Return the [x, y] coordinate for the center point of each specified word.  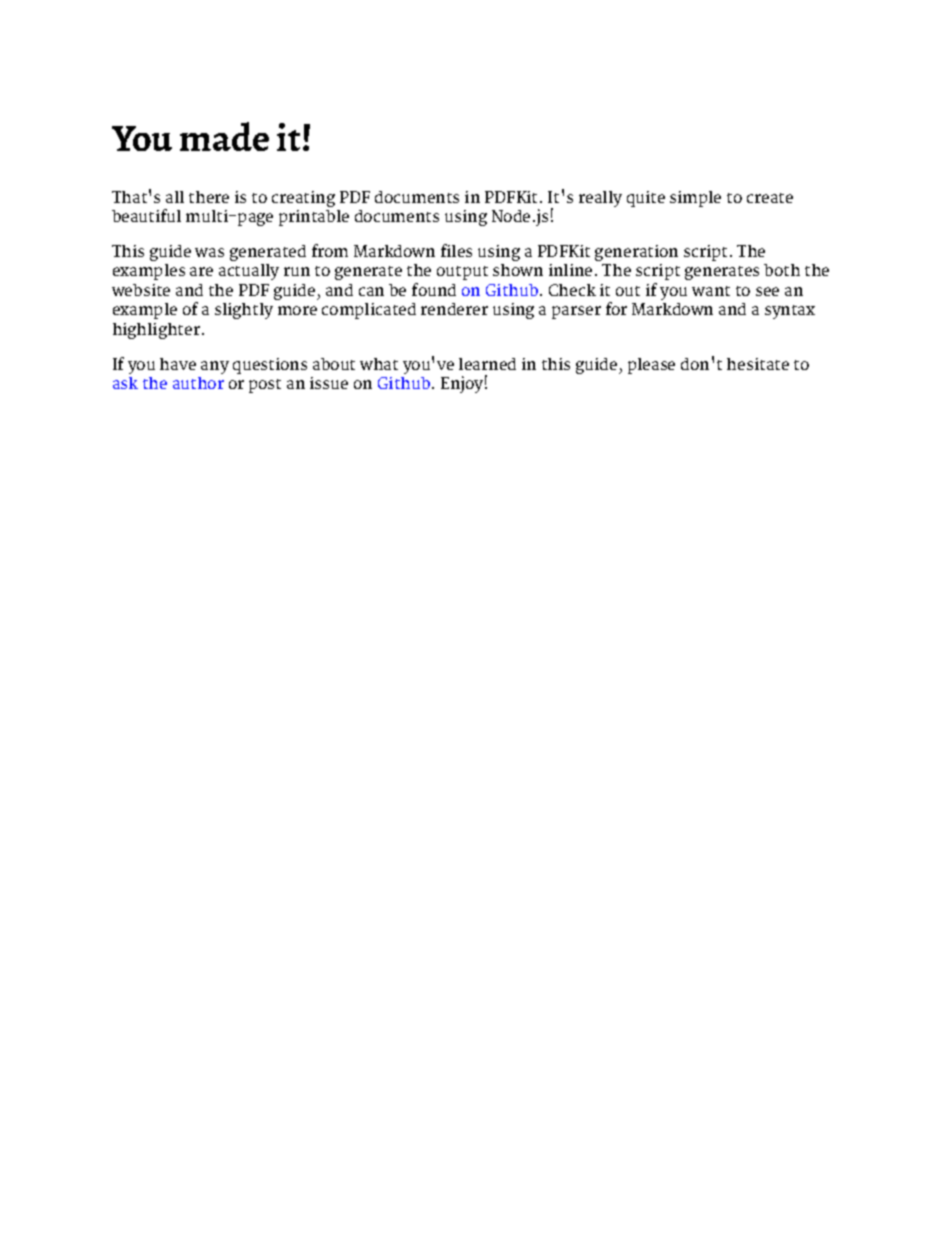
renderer [454, 309]
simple [695, 199]
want [711, 291]
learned [487, 364]
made [224, 136]
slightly [244, 311]
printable [314, 218]
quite [646, 199]
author [198, 383]
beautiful [146, 215]
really [600, 199]
